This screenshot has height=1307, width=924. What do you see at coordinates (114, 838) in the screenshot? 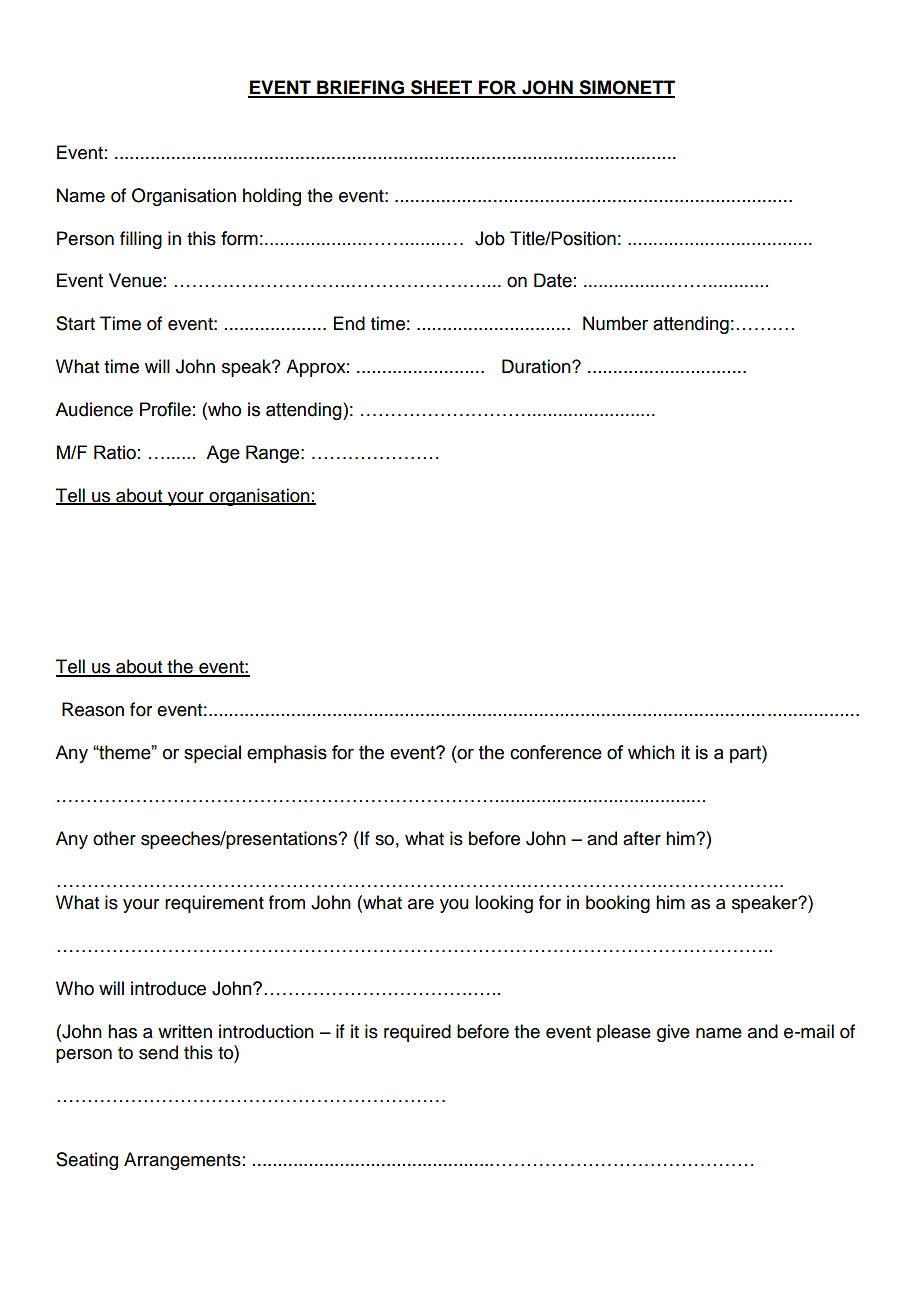
I see `other` at bounding box center [114, 838].
